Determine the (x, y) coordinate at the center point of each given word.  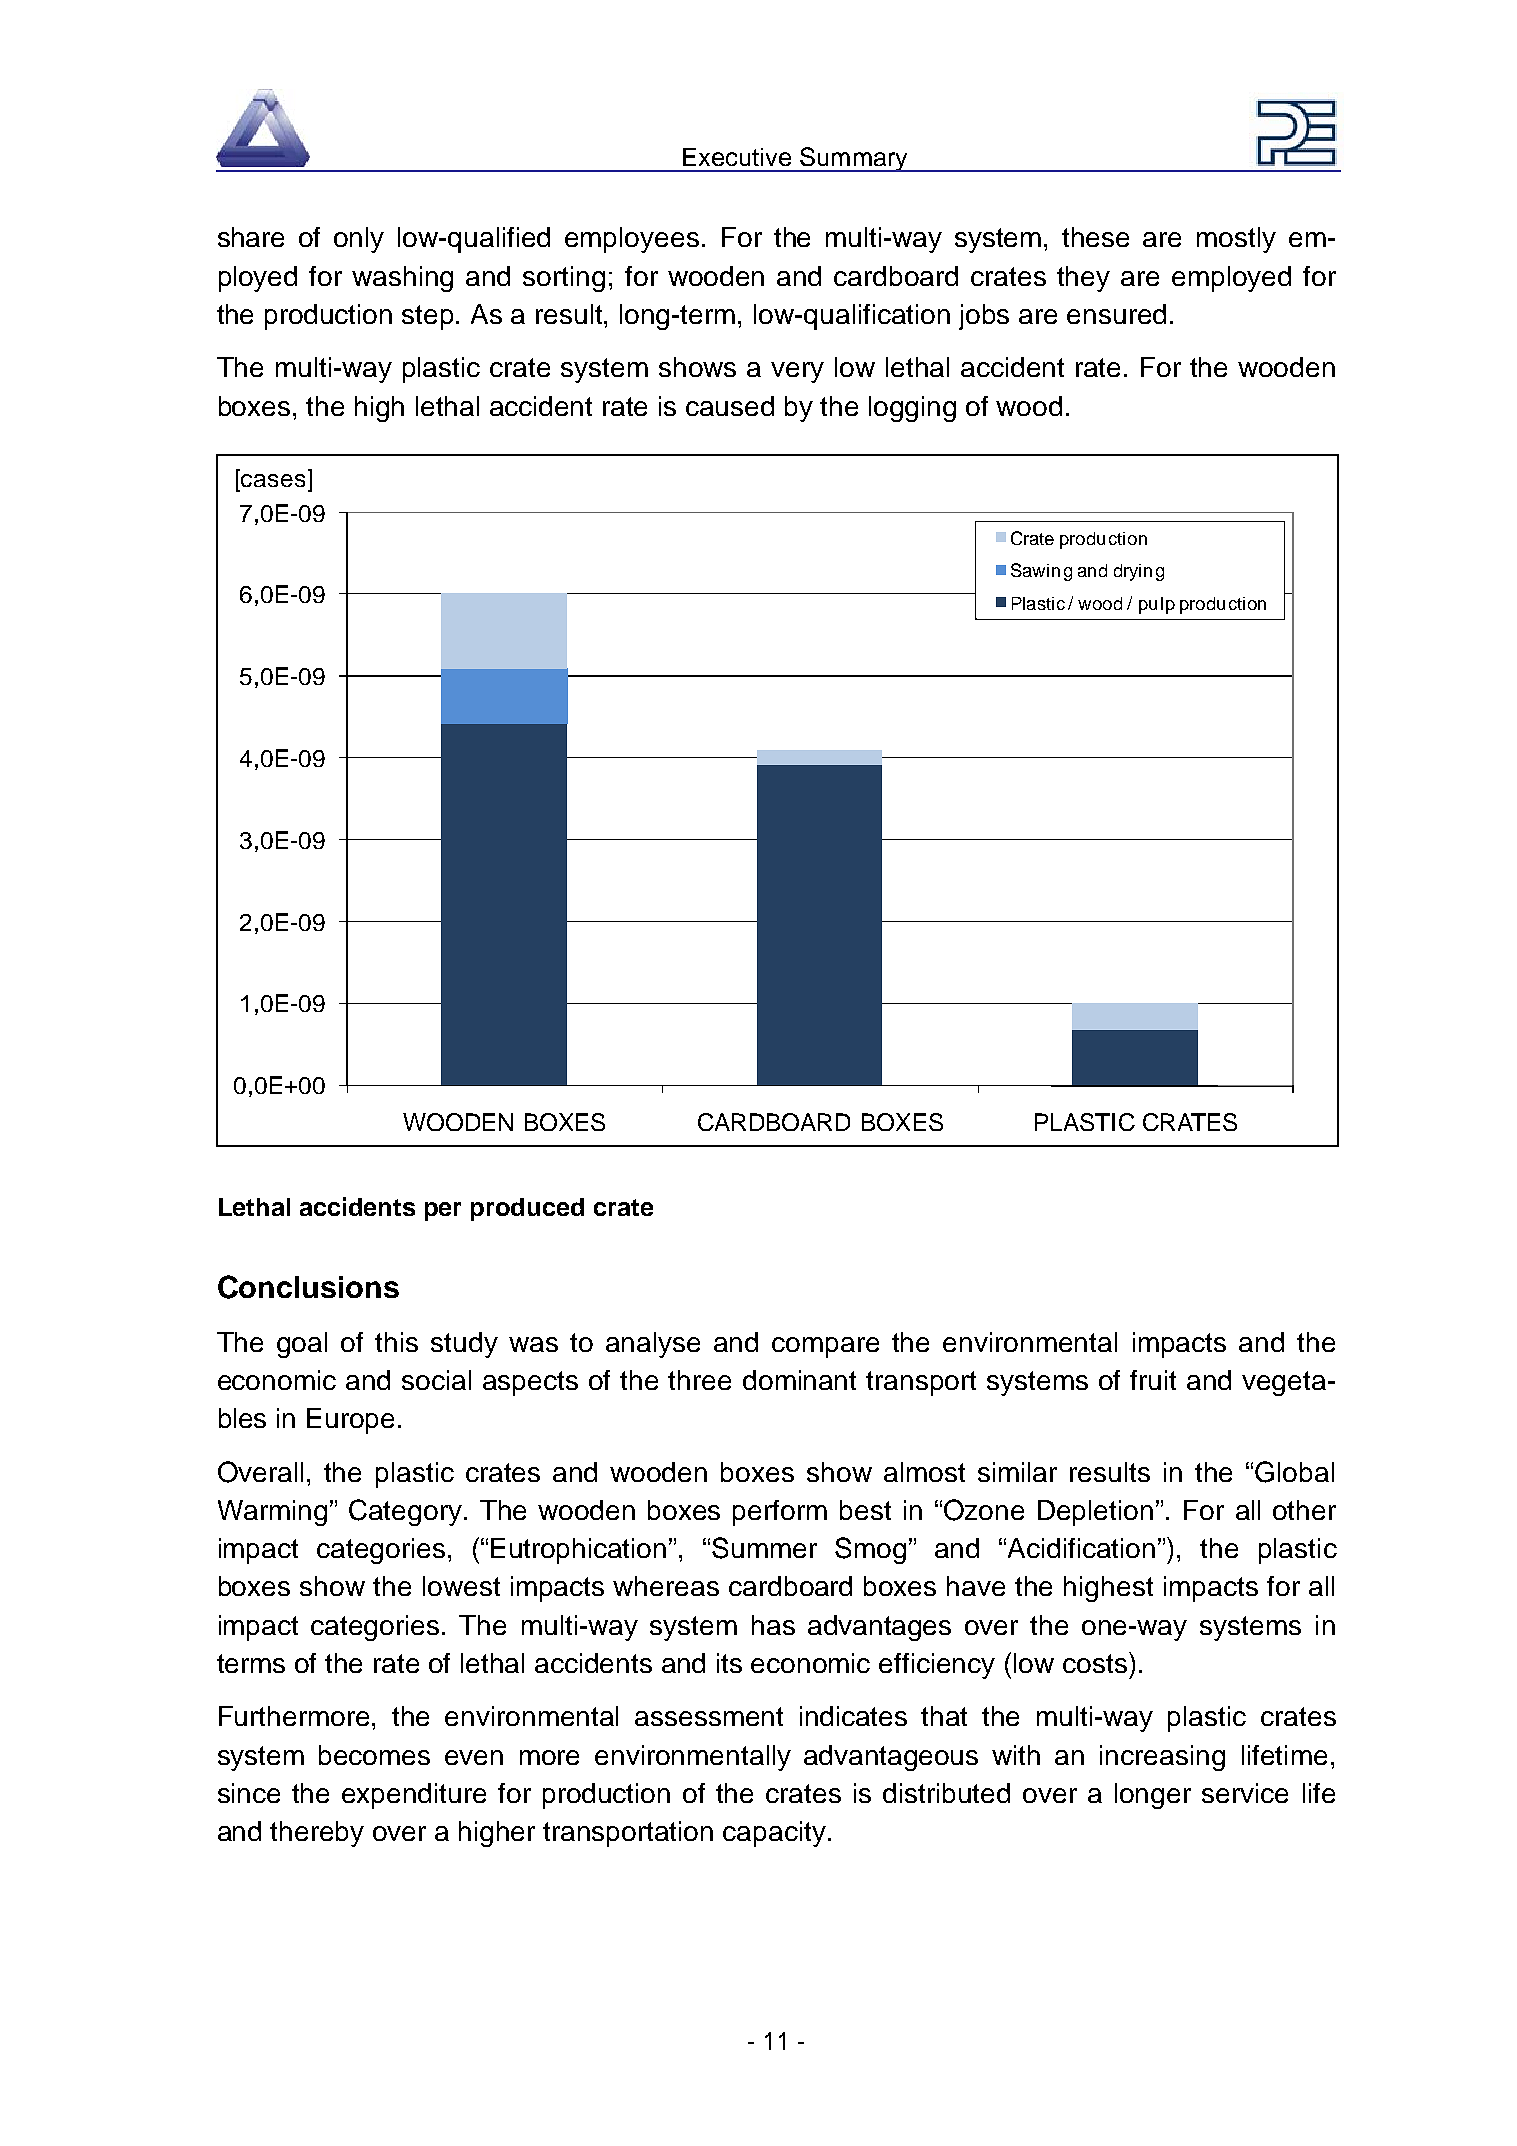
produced (527, 1209)
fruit (1153, 1380)
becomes (374, 1755)
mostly (1236, 240)
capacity (774, 1834)
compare (825, 1347)
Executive (737, 157)
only (359, 240)
